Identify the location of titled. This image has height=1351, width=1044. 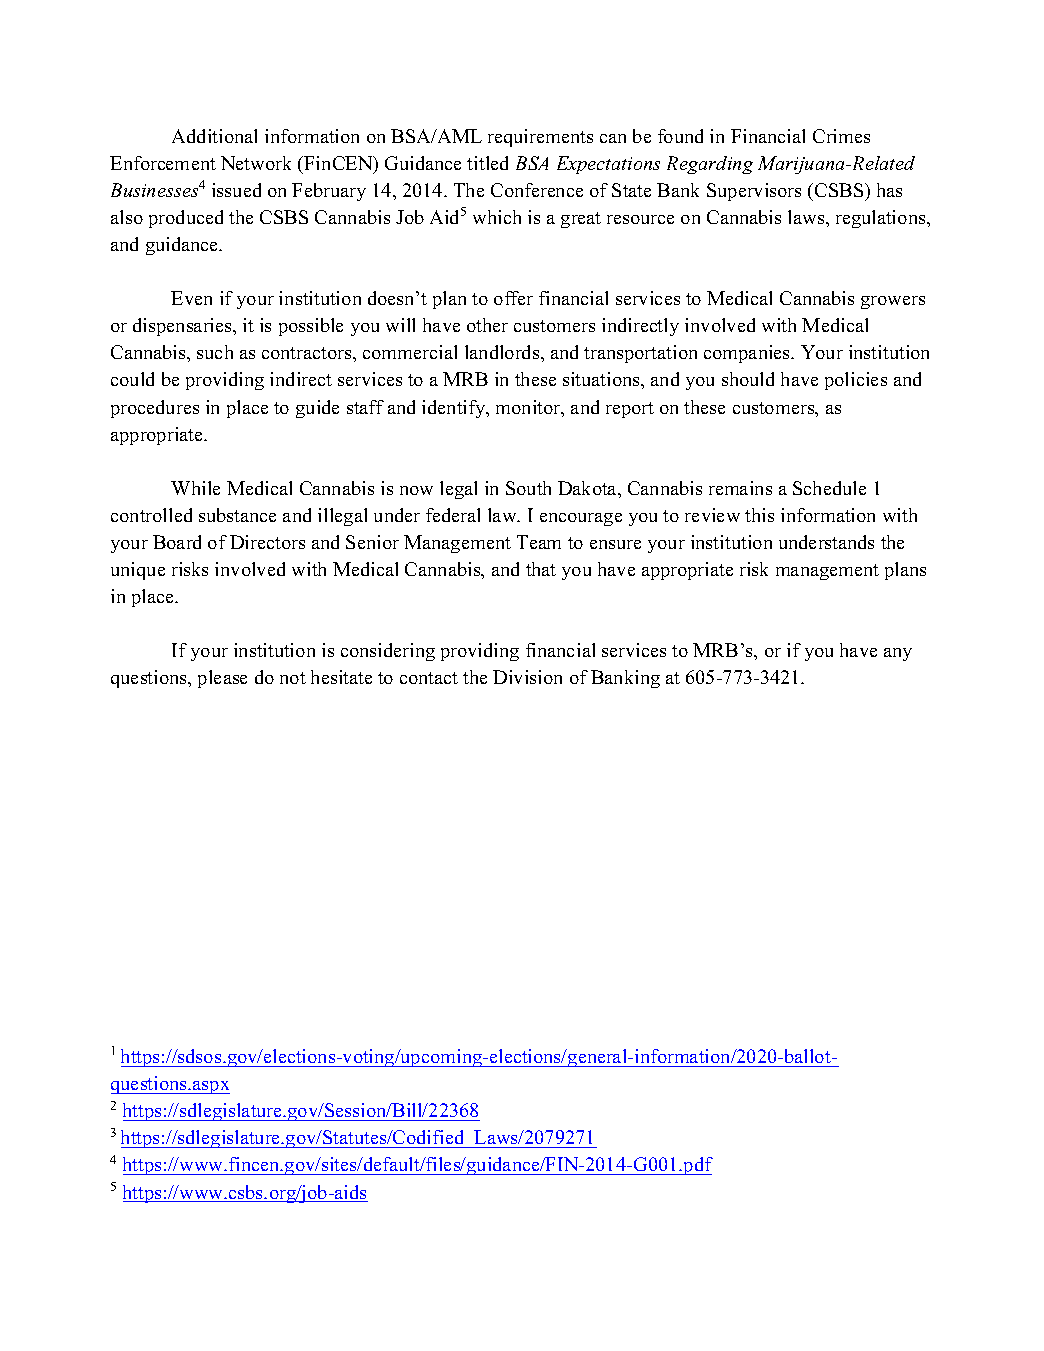
(487, 163).
